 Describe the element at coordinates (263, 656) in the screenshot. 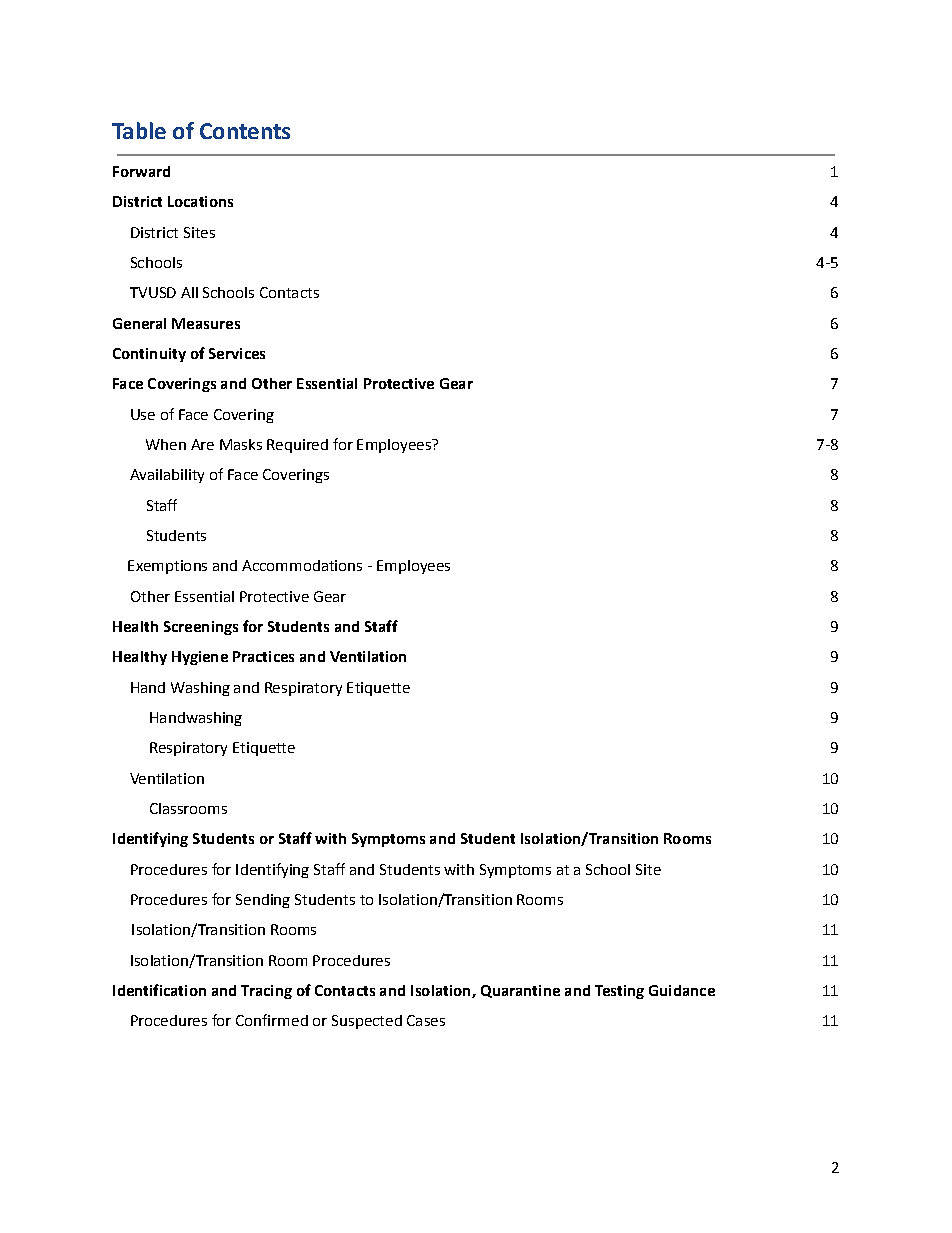

I see `Practices` at that location.
